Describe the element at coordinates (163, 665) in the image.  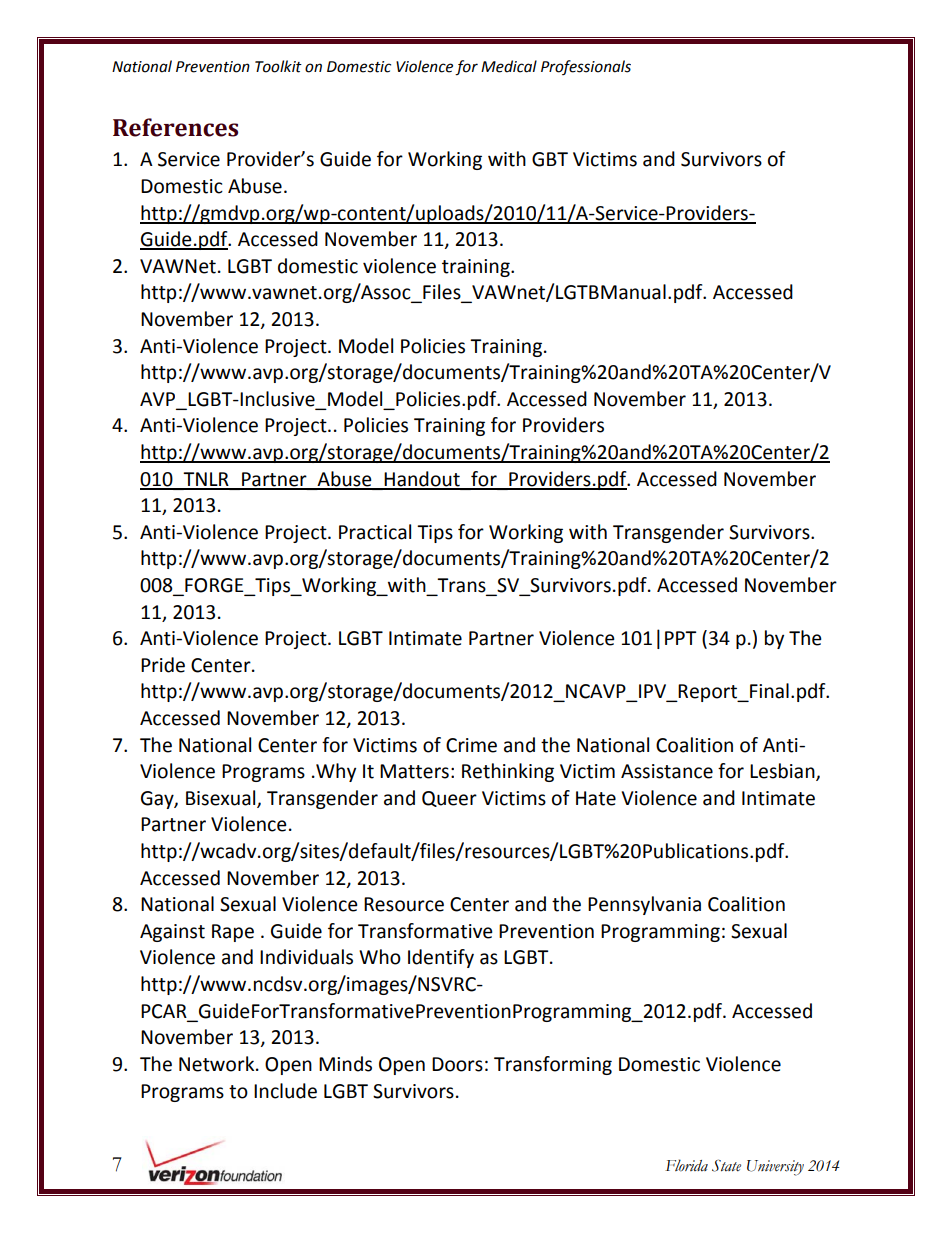
I see `Pride` at that location.
